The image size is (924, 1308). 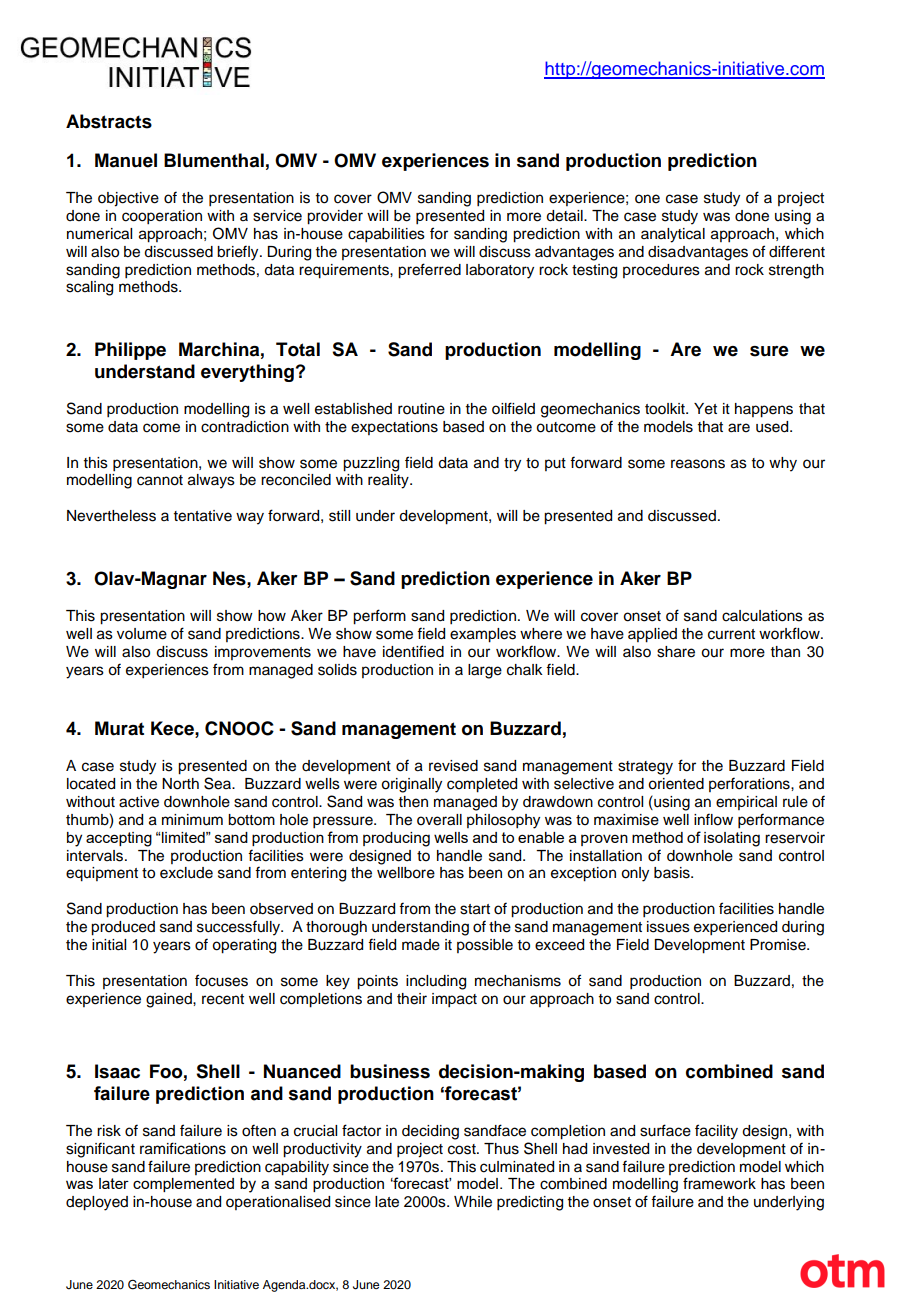 I want to click on complemented, so click(x=183, y=1185).
